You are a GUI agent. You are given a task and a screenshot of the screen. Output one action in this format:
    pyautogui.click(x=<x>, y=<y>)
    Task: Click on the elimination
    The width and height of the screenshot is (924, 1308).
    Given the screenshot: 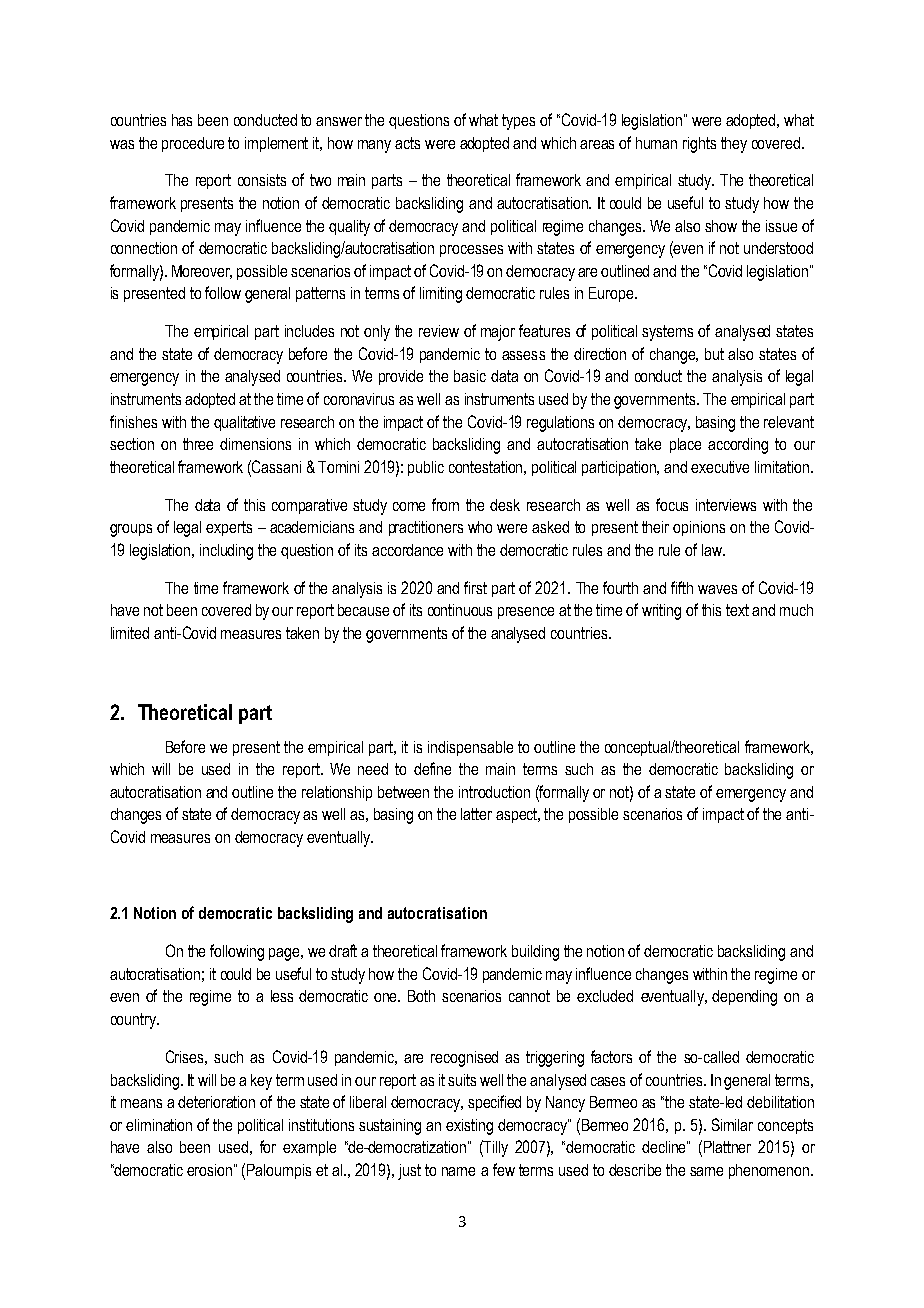 What is the action you would take?
    pyautogui.click(x=159, y=1125)
